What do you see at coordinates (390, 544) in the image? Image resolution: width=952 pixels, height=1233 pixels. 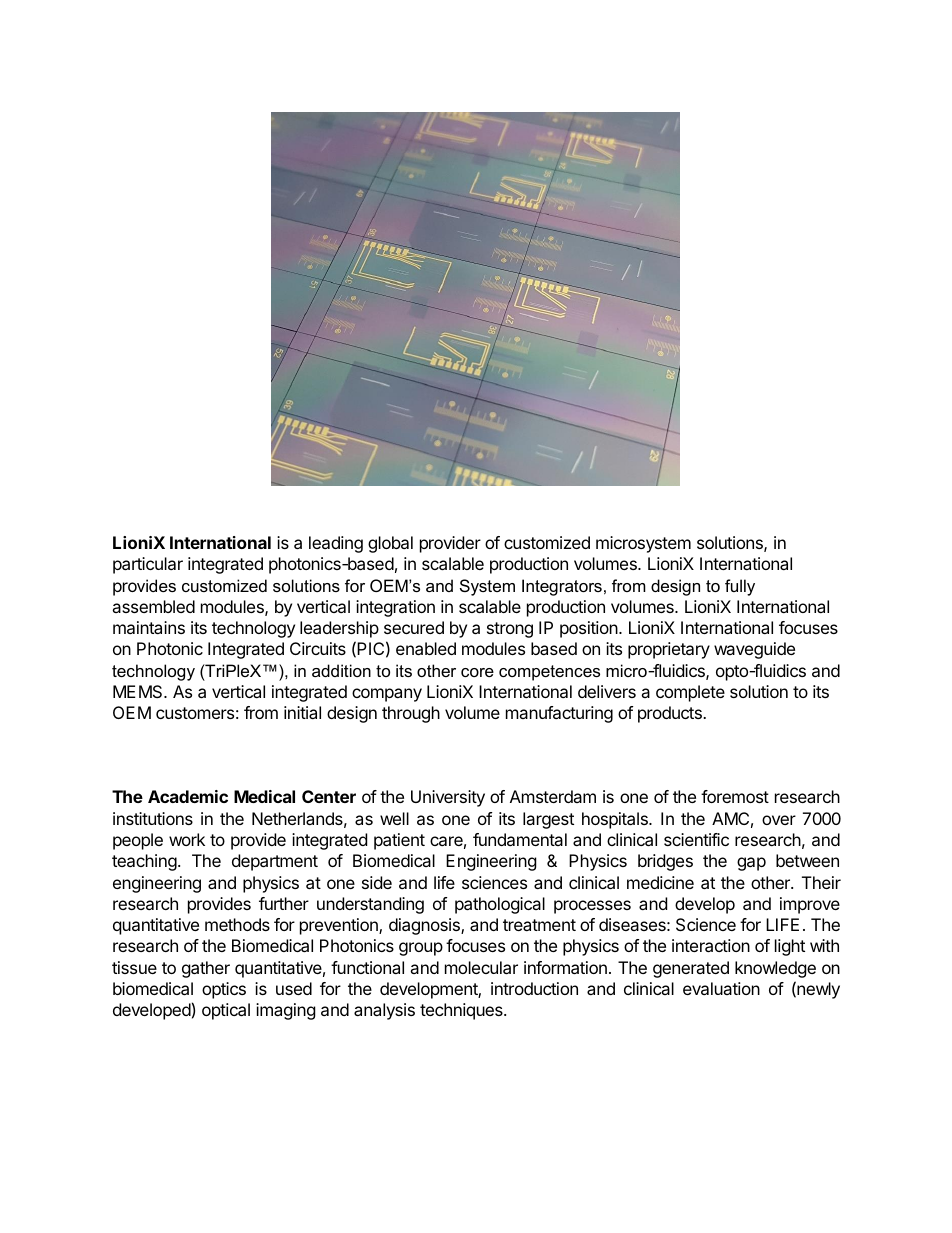 I see `global` at bounding box center [390, 544].
